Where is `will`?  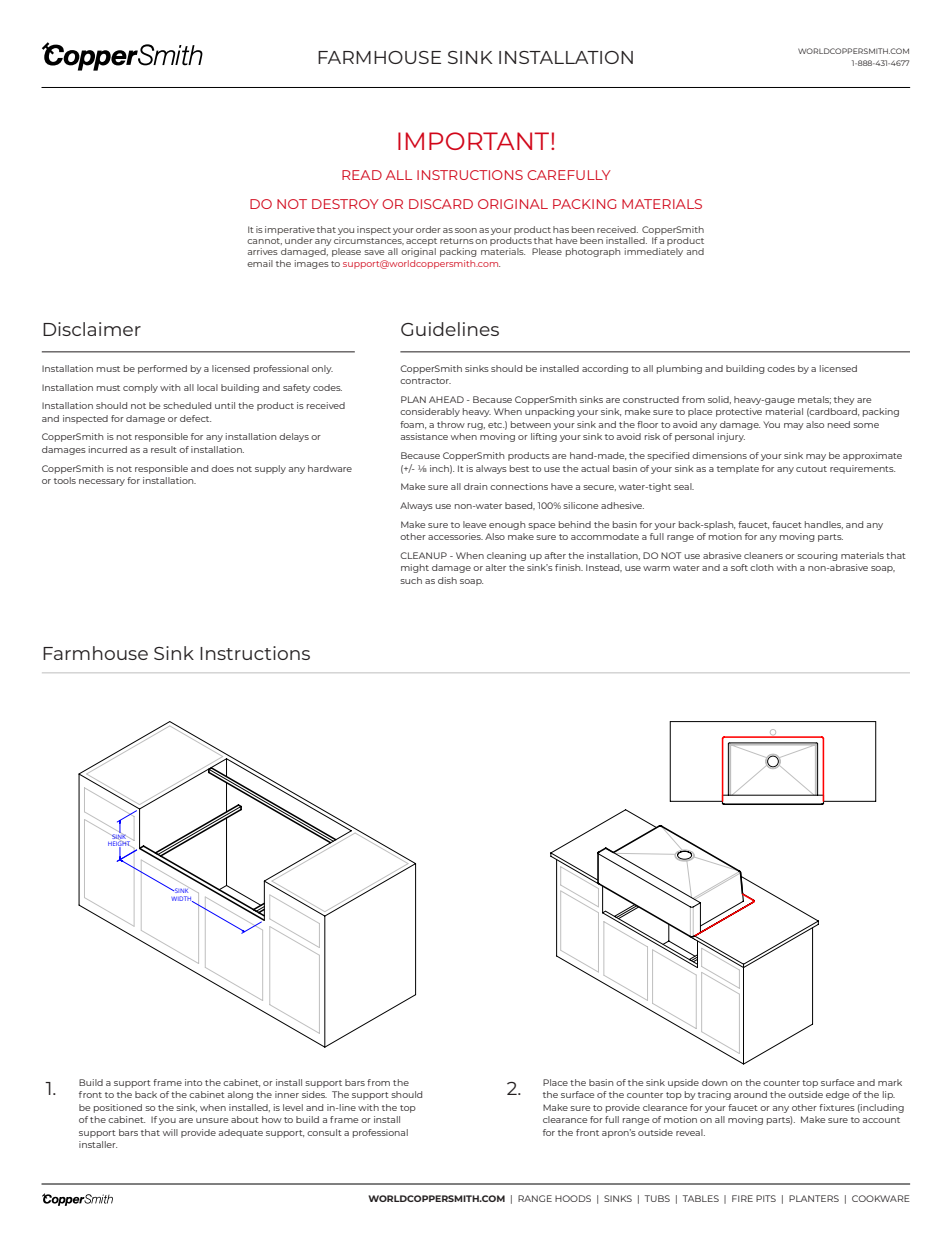
will is located at coordinates (170, 1132).
